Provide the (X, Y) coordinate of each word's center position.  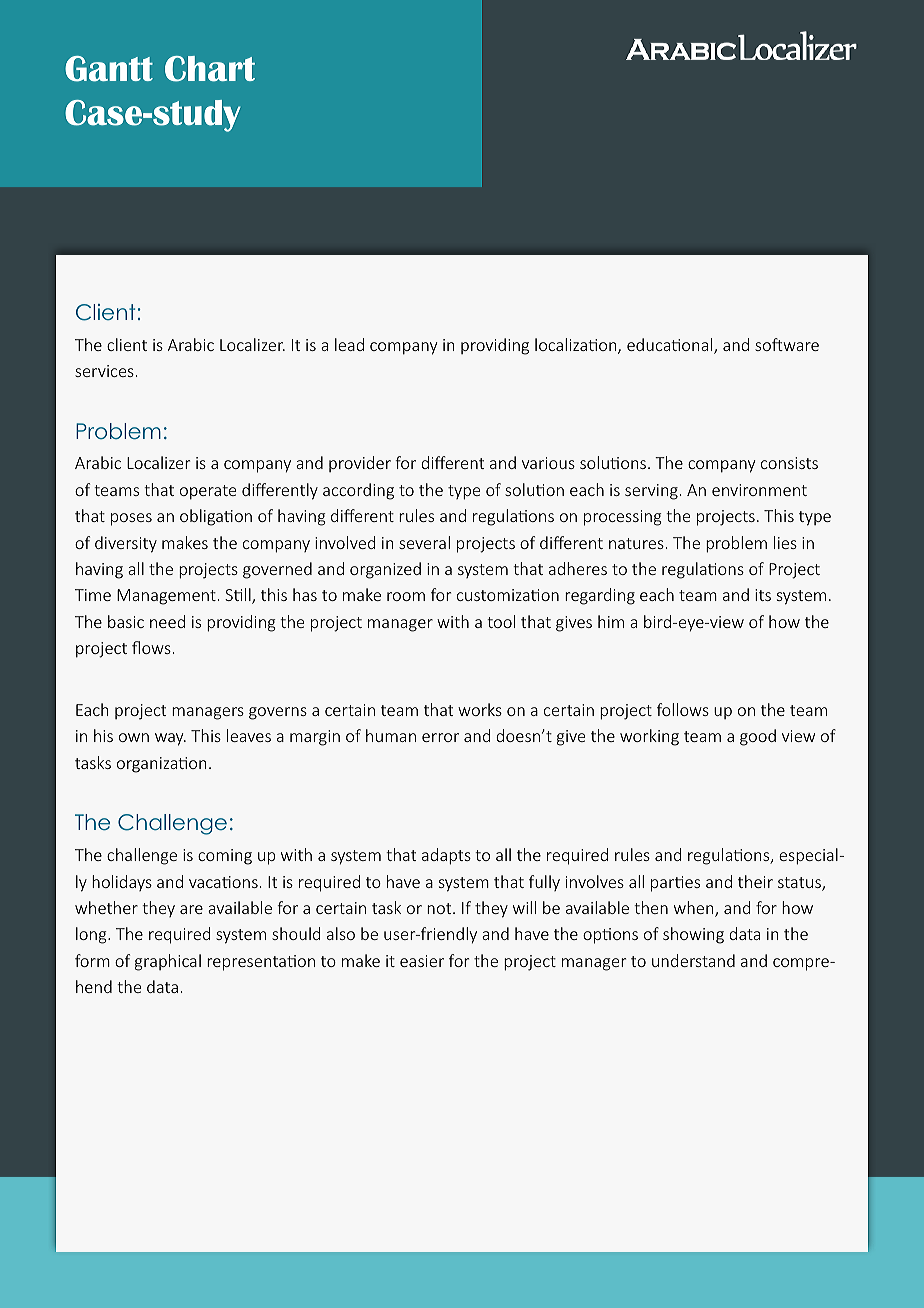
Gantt (109, 69)
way (170, 739)
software (787, 344)
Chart (210, 69)
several (424, 542)
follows (683, 709)
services (104, 371)
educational (671, 346)
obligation (216, 517)
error (440, 737)
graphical (168, 962)
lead (349, 344)
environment (759, 490)
